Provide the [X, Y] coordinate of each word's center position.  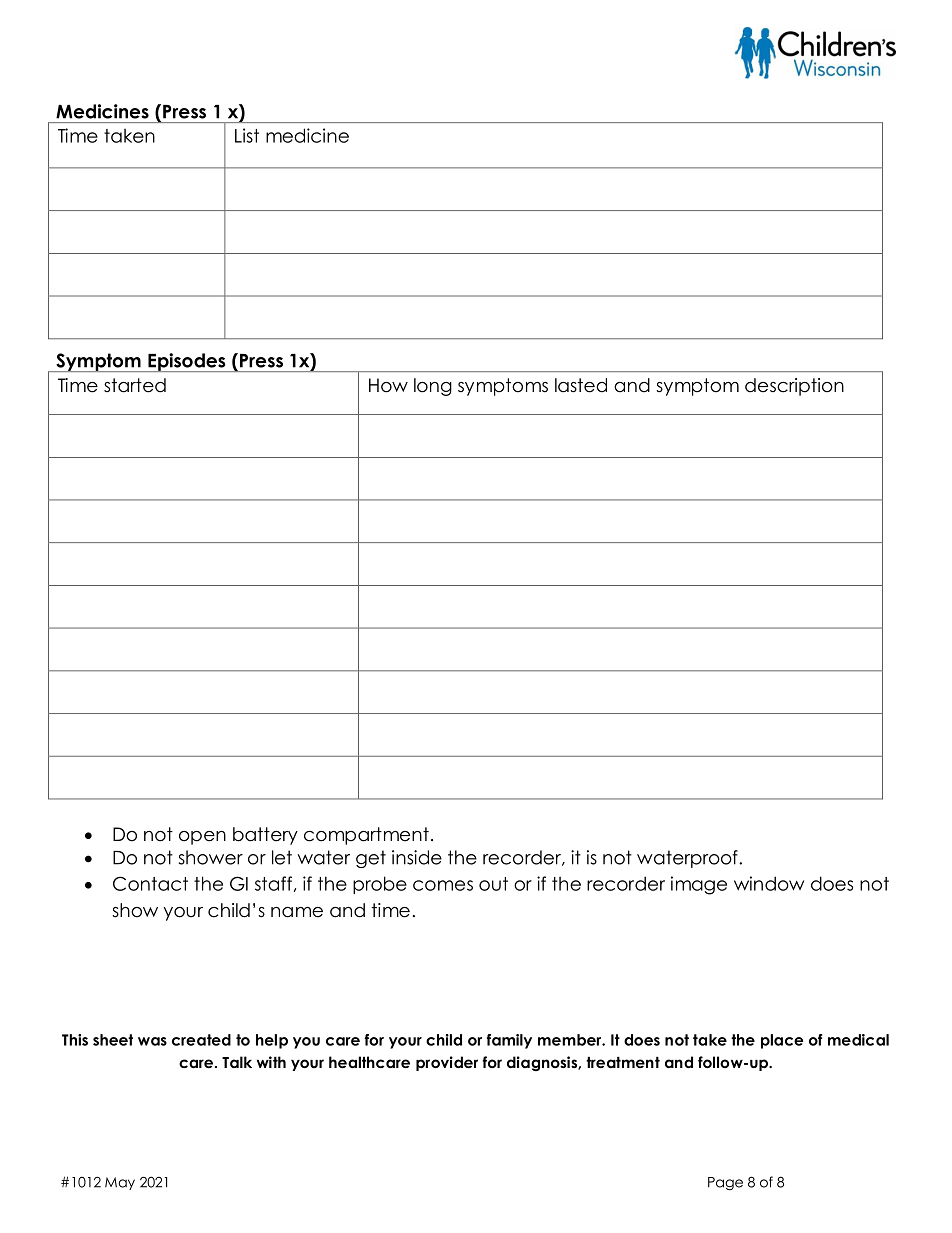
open [202, 838]
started [135, 385]
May [120, 1183]
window [769, 883]
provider [447, 1063]
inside [417, 857]
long [433, 387]
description [794, 387]
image [699, 885]
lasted [581, 385]
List [247, 135]
